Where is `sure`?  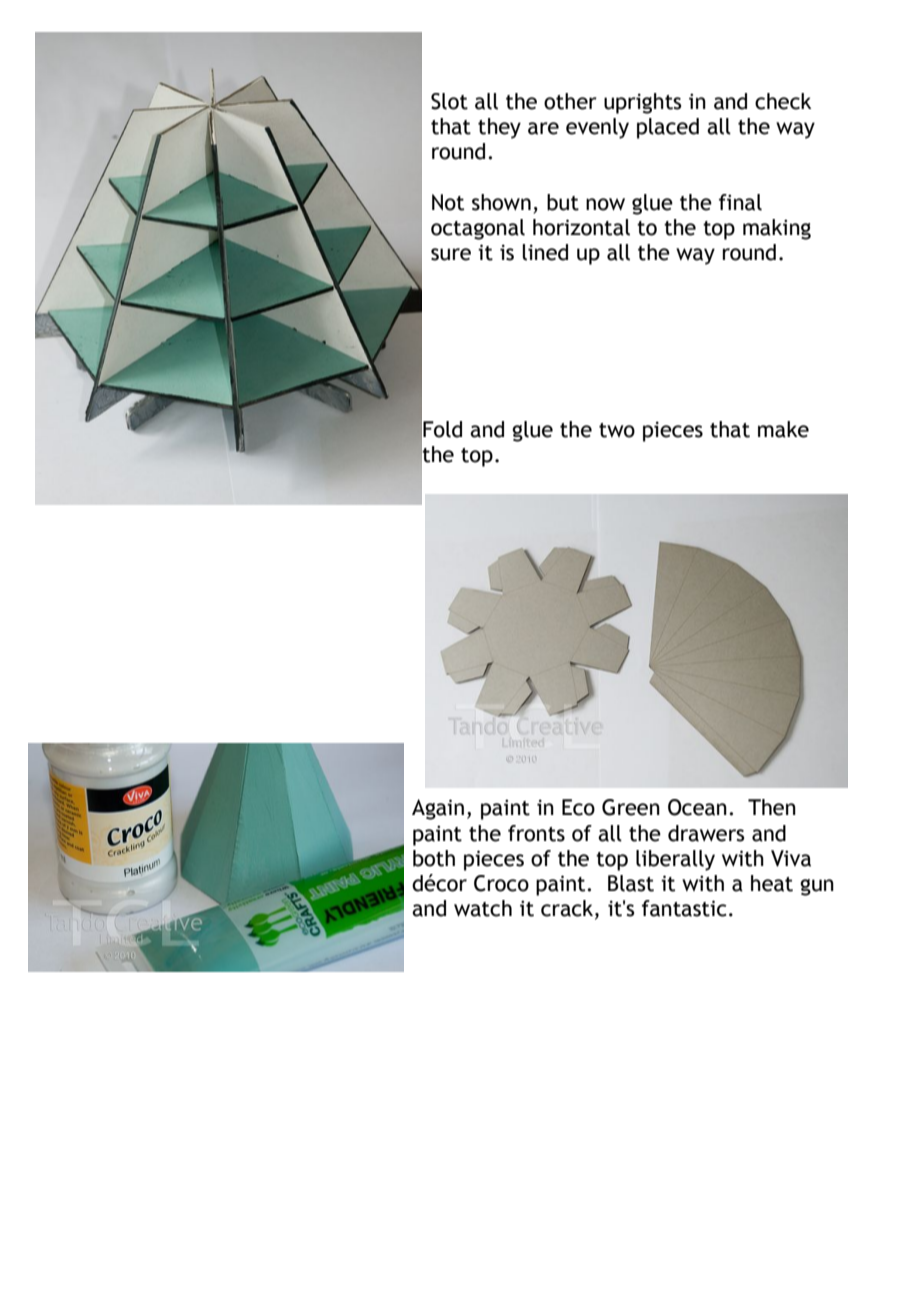 sure is located at coordinates (451, 254).
